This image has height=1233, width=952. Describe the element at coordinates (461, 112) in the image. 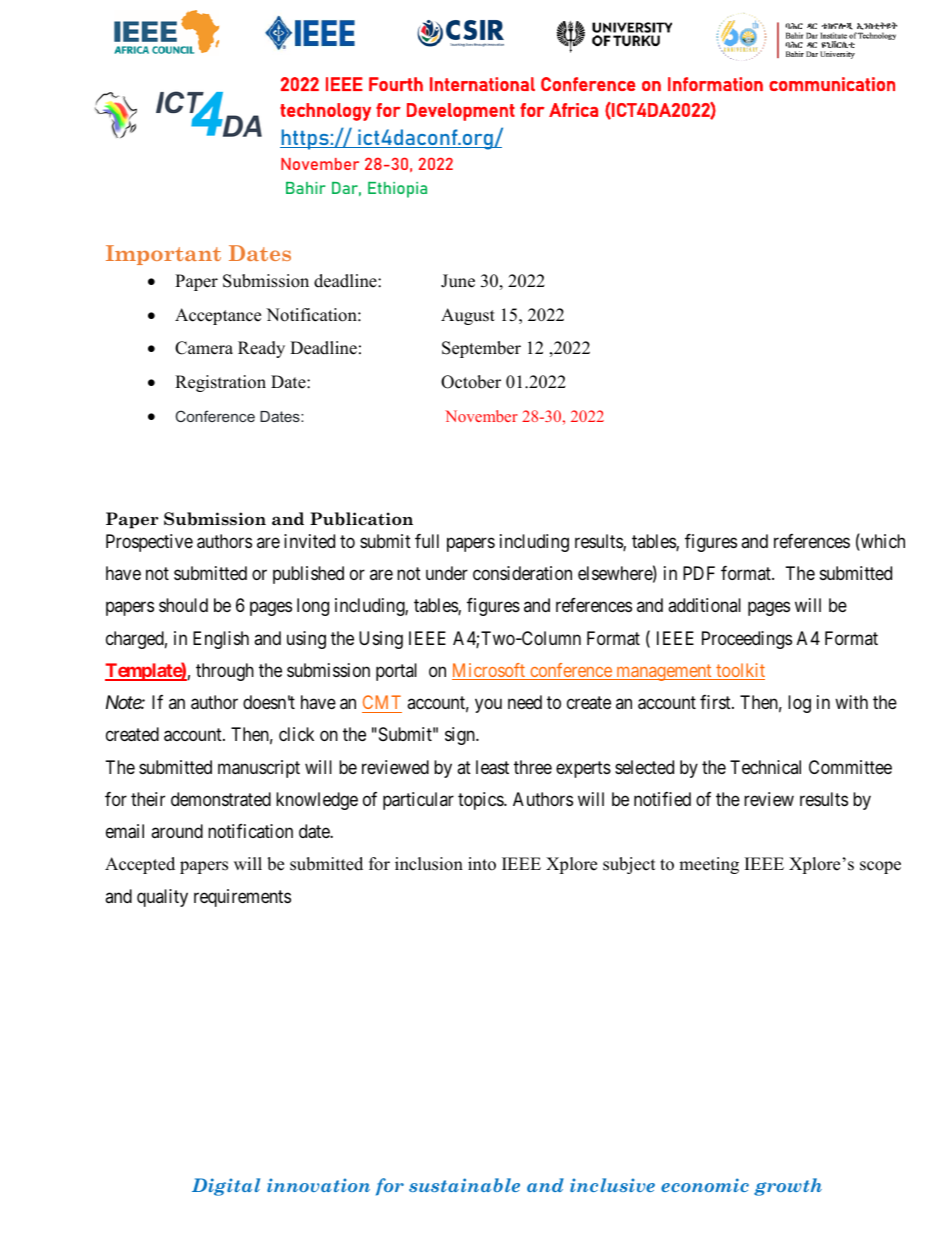

I see `Development` at that location.
